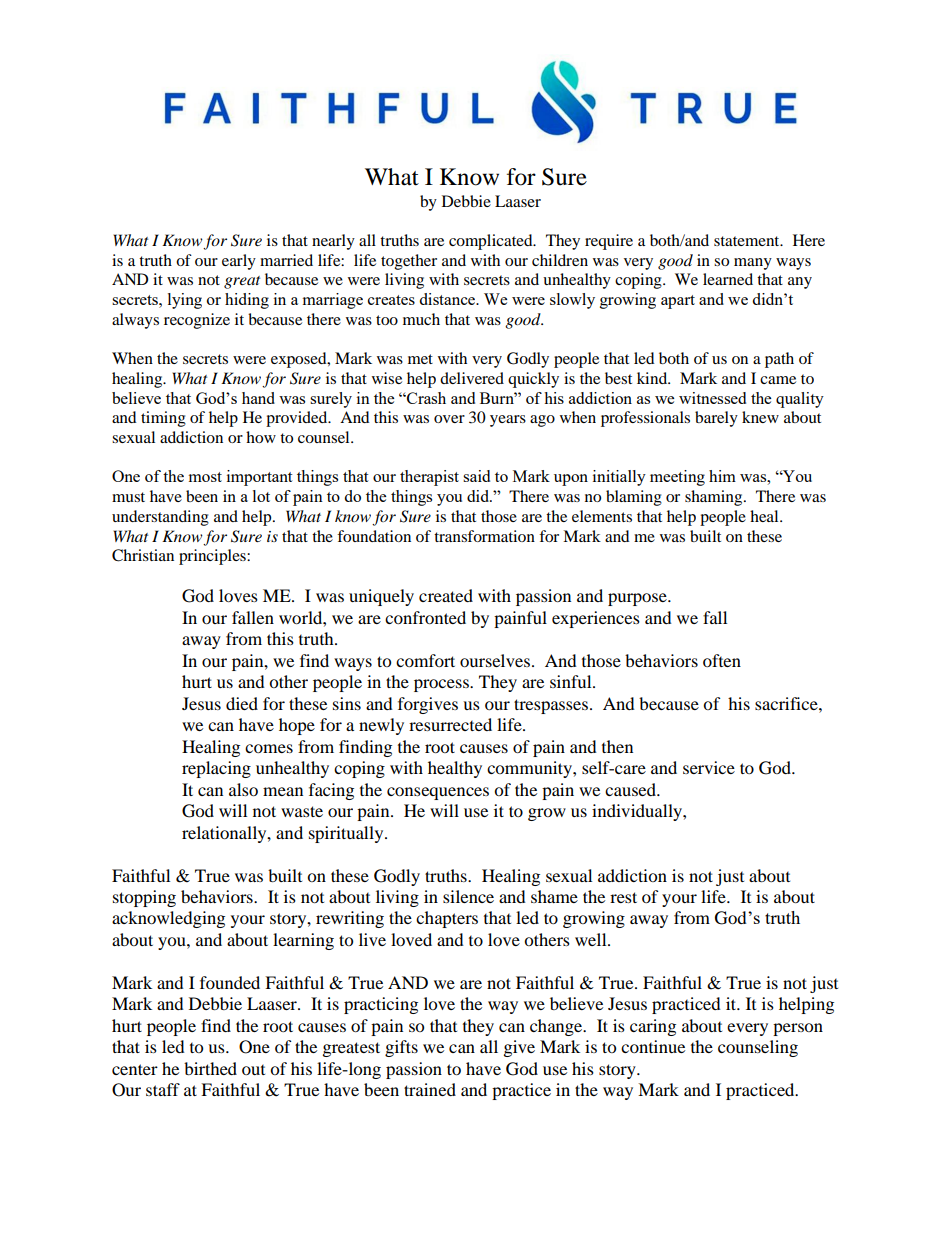 Image resolution: width=952 pixels, height=1233 pixels. I want to click on silence, so click(468, 896).
